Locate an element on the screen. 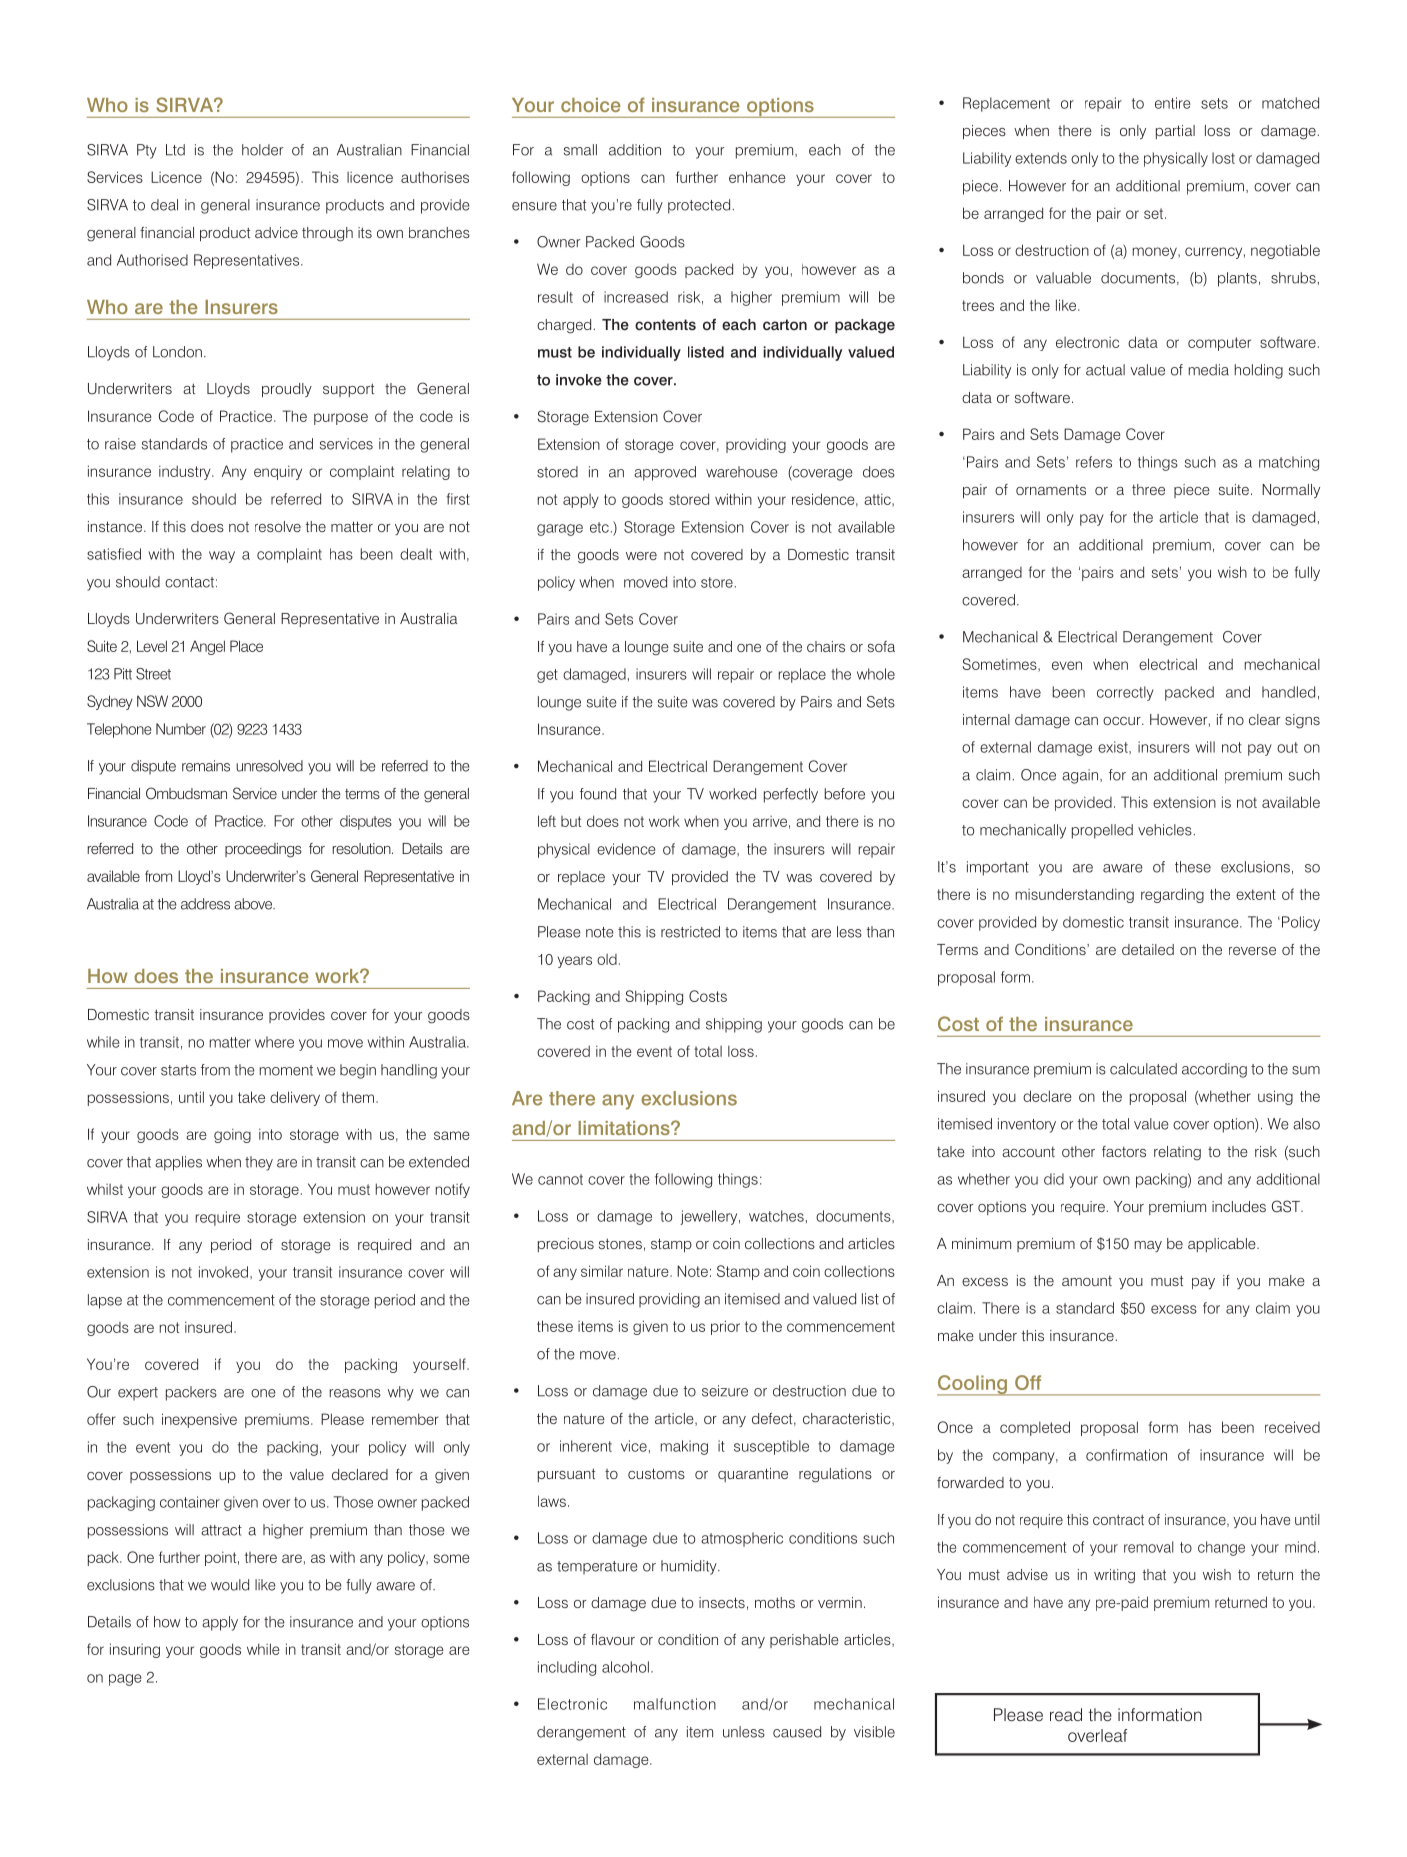 The height and width of the screenshot is (1857, 1407). partial is located at coordinates (1175, 132).
